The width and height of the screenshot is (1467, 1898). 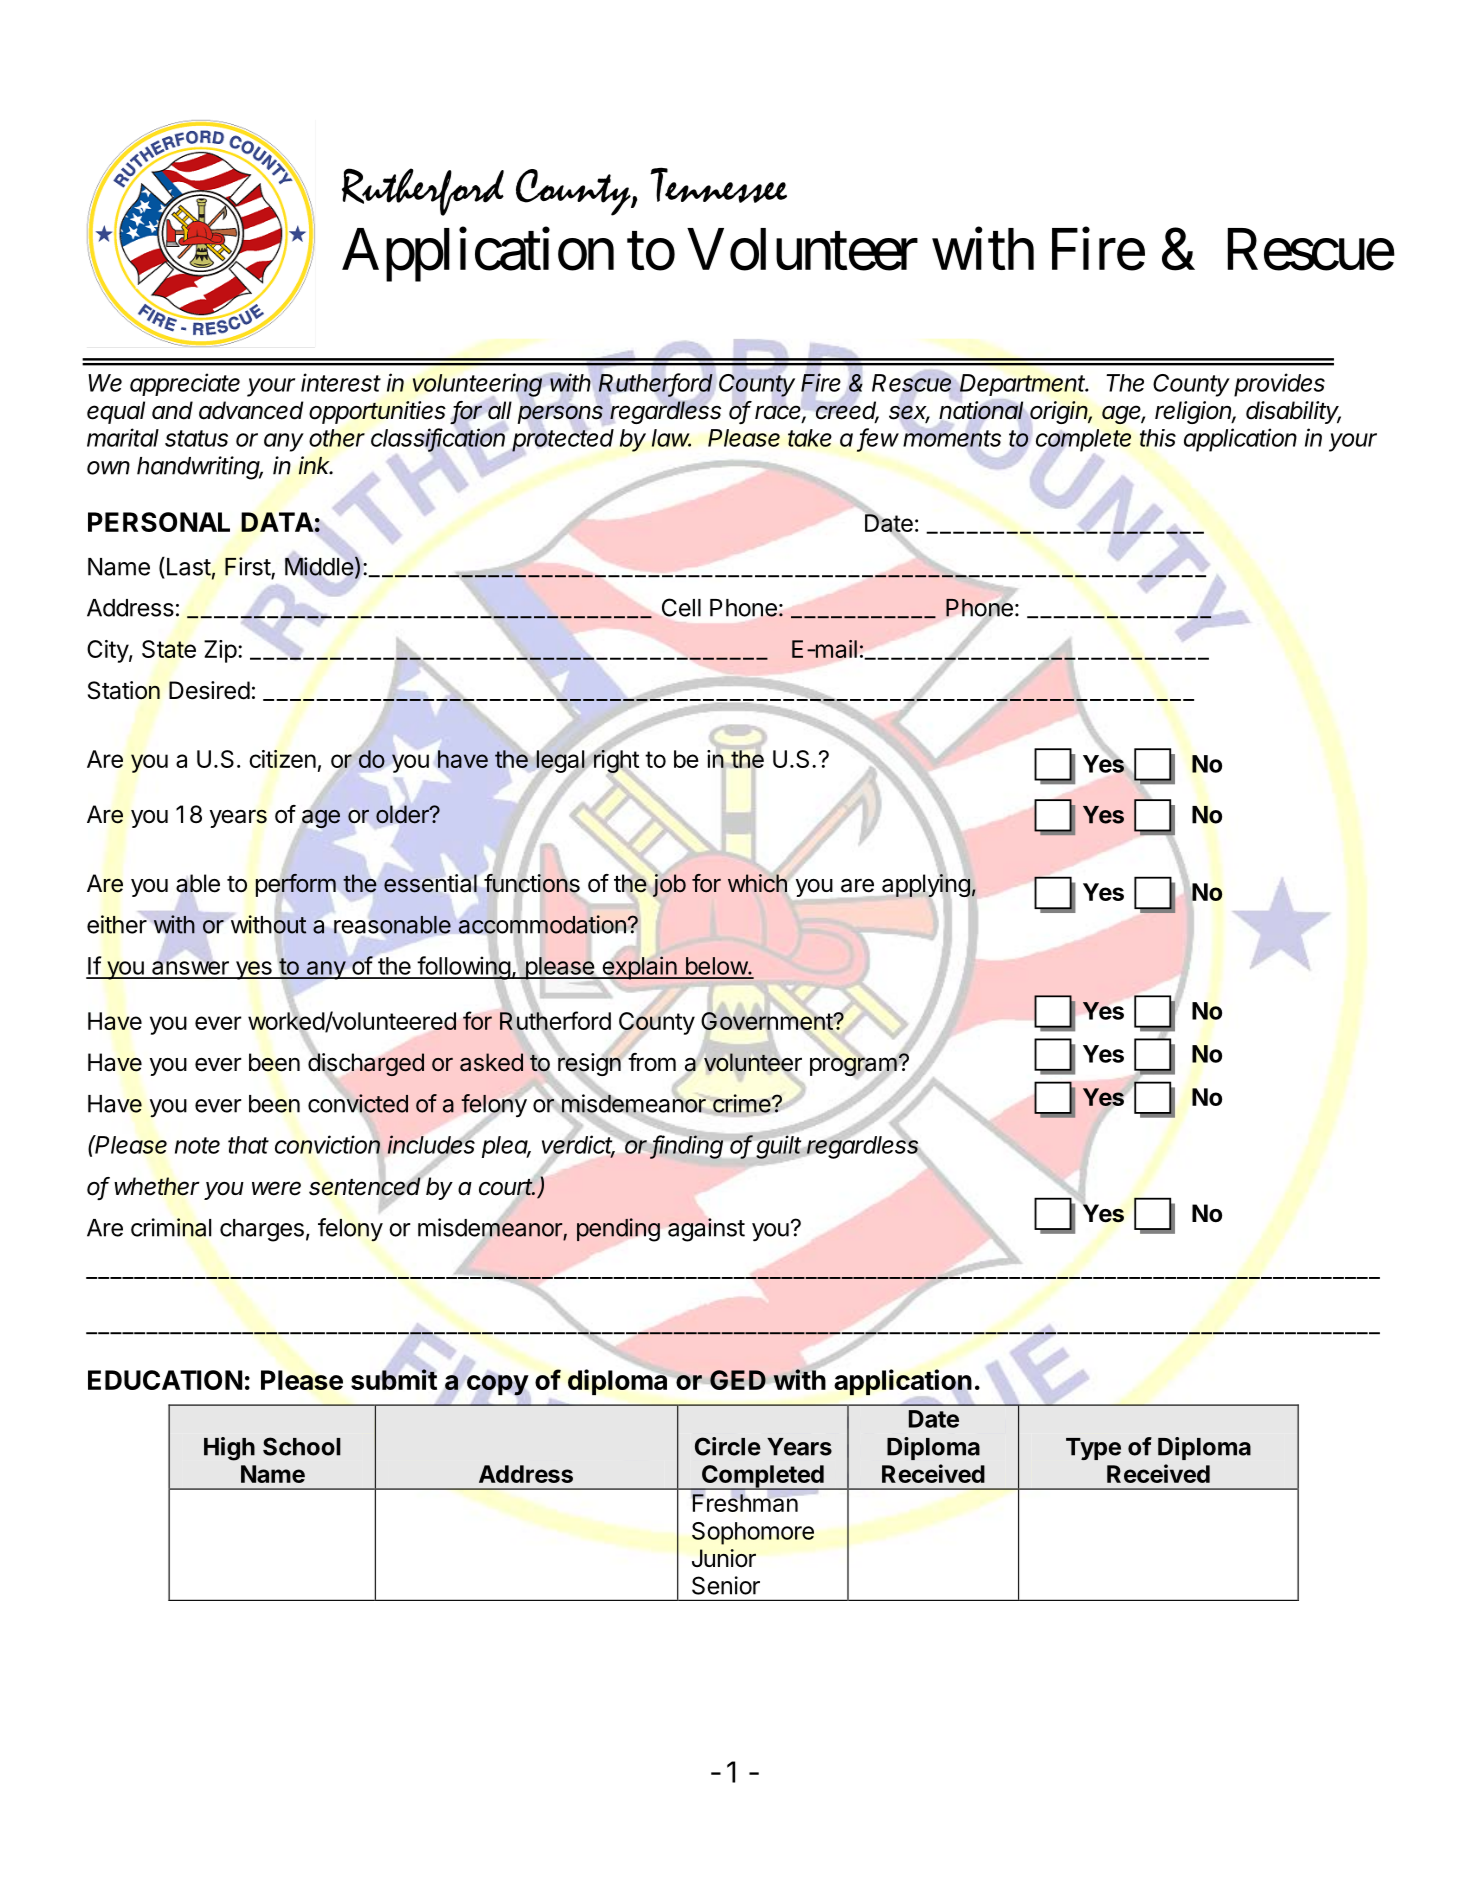 What do you see at coordinates (669, 885) in the screenshot?
I see `job` at bounding box center [669, 885].
